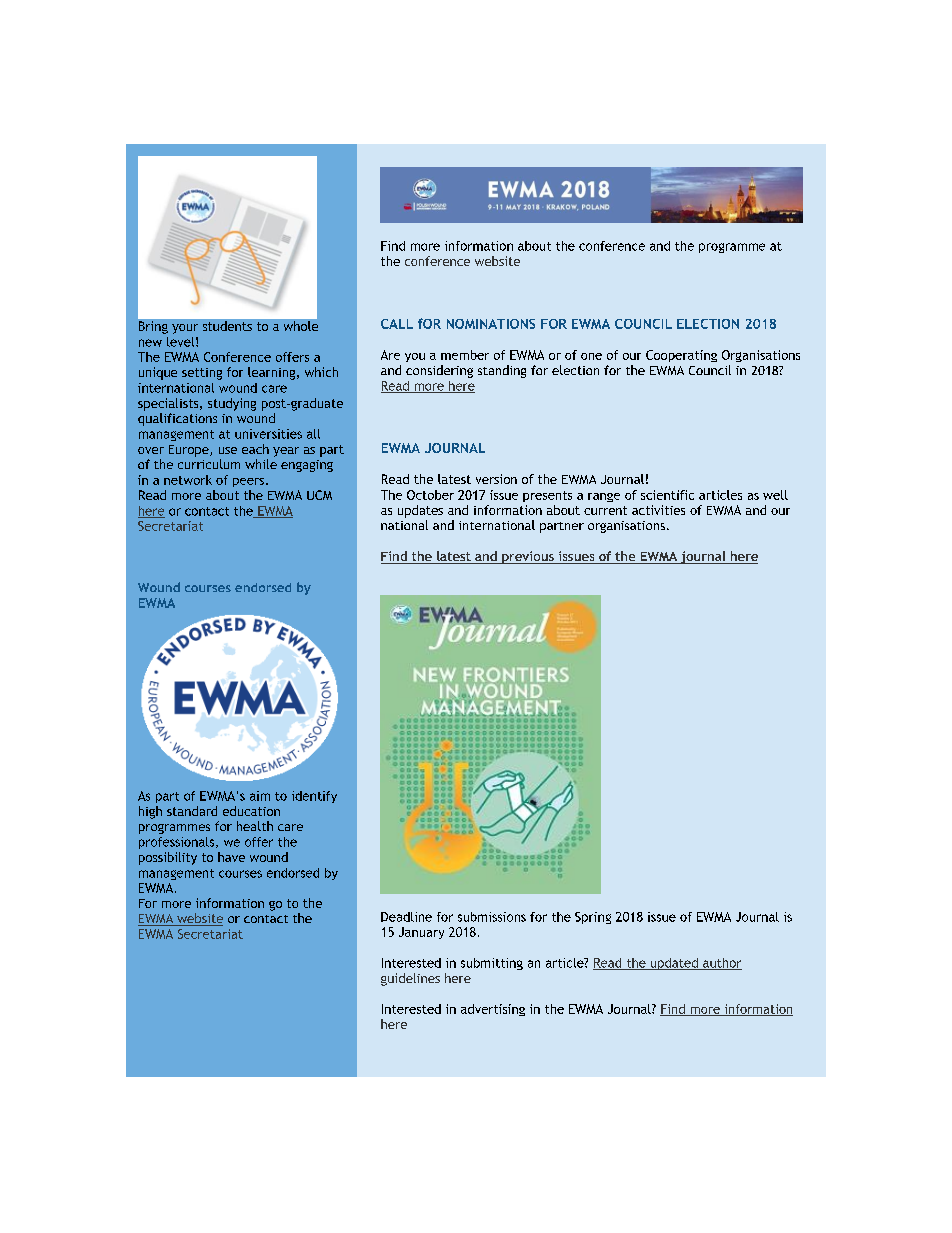 This screenshot has width=952, height=1233. What do you see at coordinates (658, 510) in the screenshot?
I see `activities` at bounding box center [658, 510].
